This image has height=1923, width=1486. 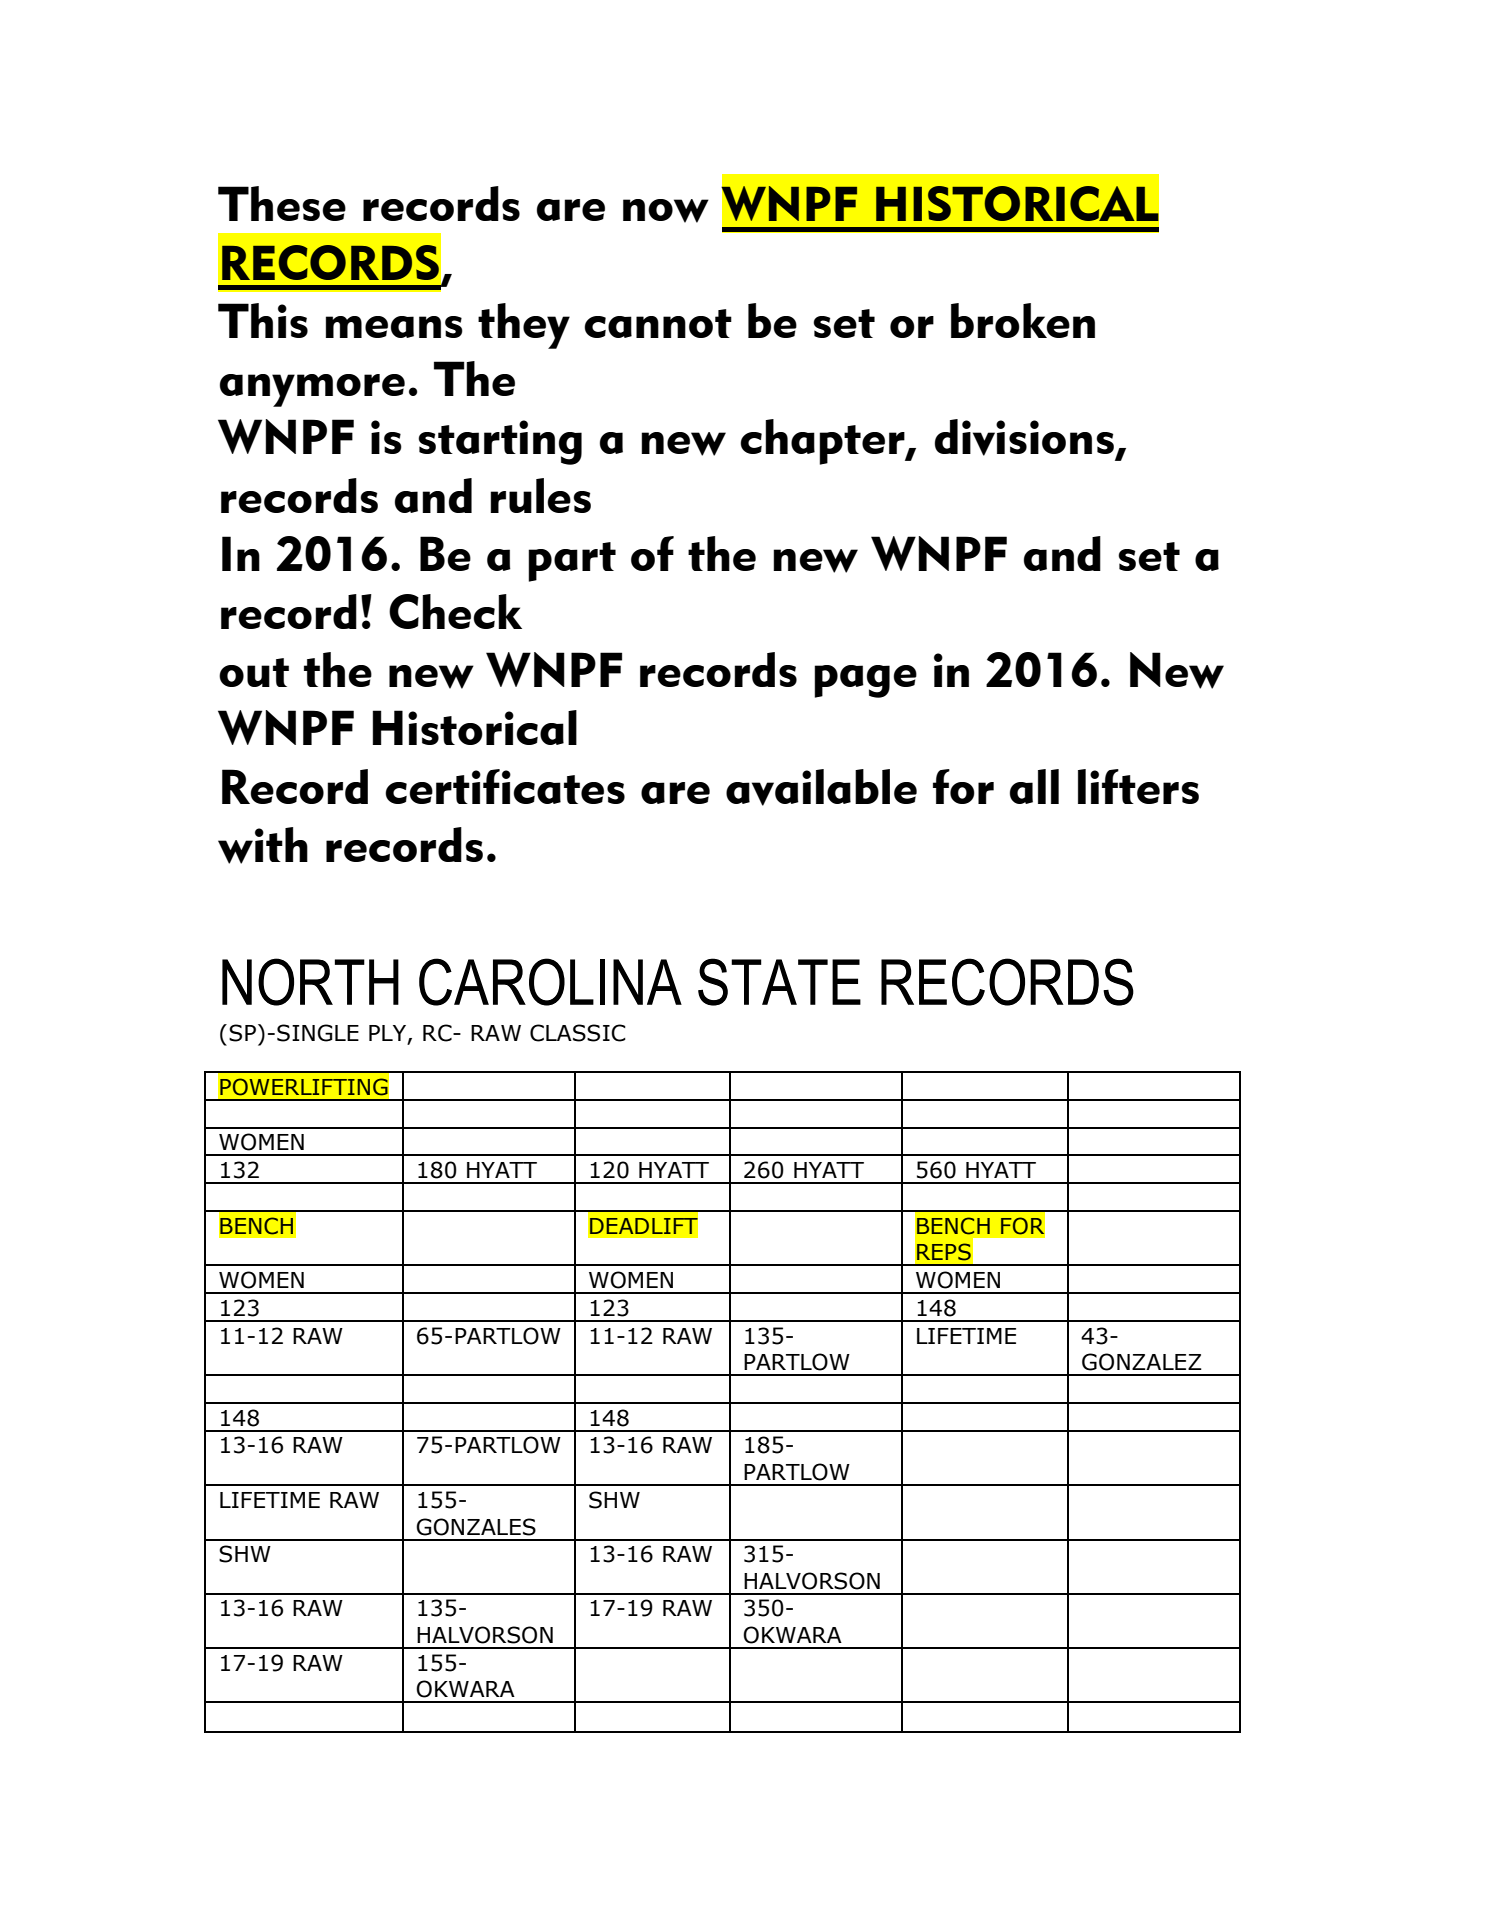 I want to click on now, so click(x=666, y=211).
